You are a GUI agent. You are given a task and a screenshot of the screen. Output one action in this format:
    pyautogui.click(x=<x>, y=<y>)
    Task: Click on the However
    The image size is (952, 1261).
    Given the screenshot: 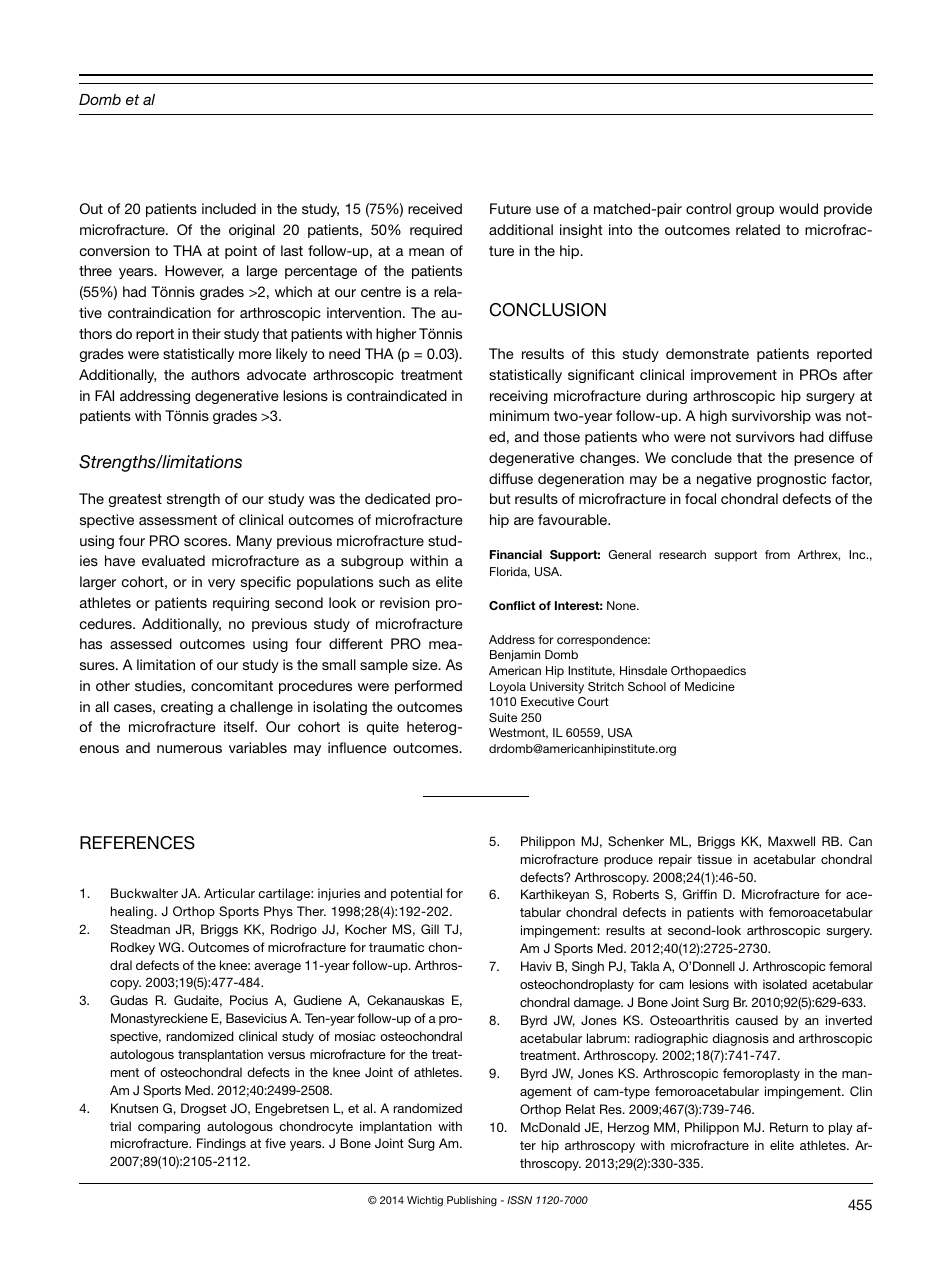 What is the action you would take?
    pyautogui.click(x=194, y=271)
